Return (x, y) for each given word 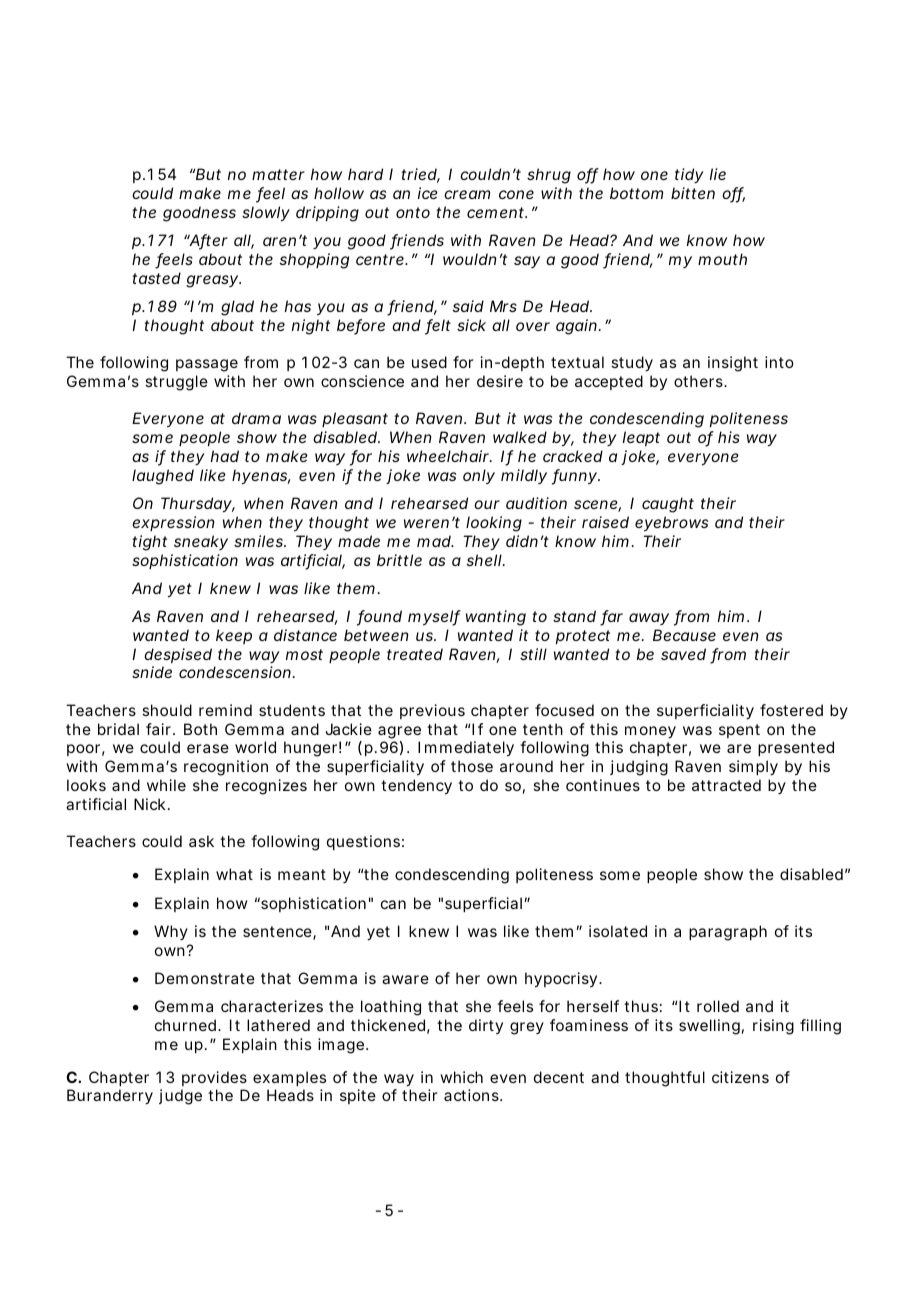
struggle (176, 383)
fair (160, 729)
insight (733, 364)
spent (739, 731)
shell (484, 560)
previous (432, 711)
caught (668, 505)
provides (214, 1078)
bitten (693, 193)
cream (467, 194)
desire (500, 381)
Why (171, 932)
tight (150, 543)
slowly (266, 214)
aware (405, 979)
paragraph (728, 933)
